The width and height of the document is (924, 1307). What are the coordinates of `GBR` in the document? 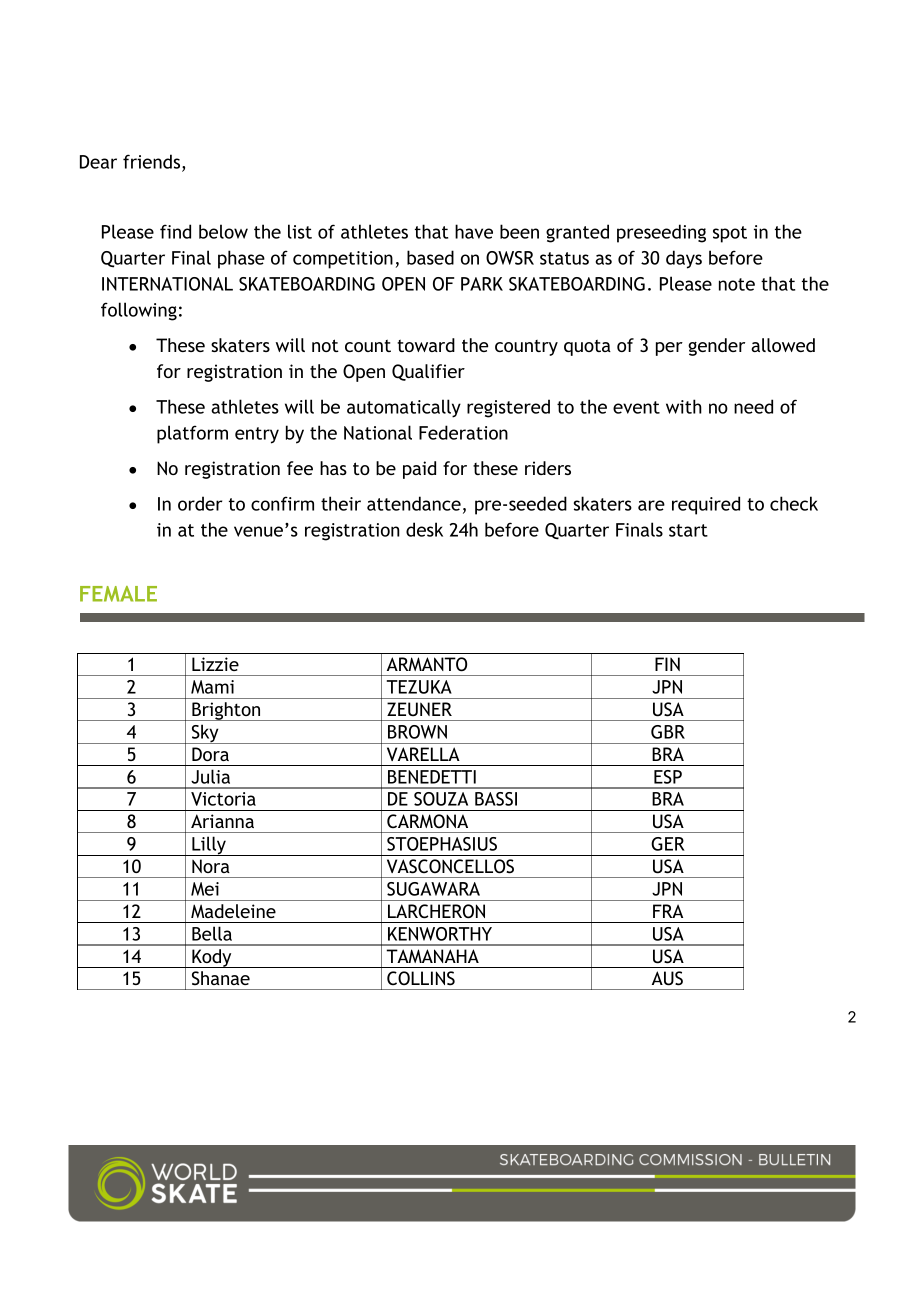 It's located at (668, 732).
